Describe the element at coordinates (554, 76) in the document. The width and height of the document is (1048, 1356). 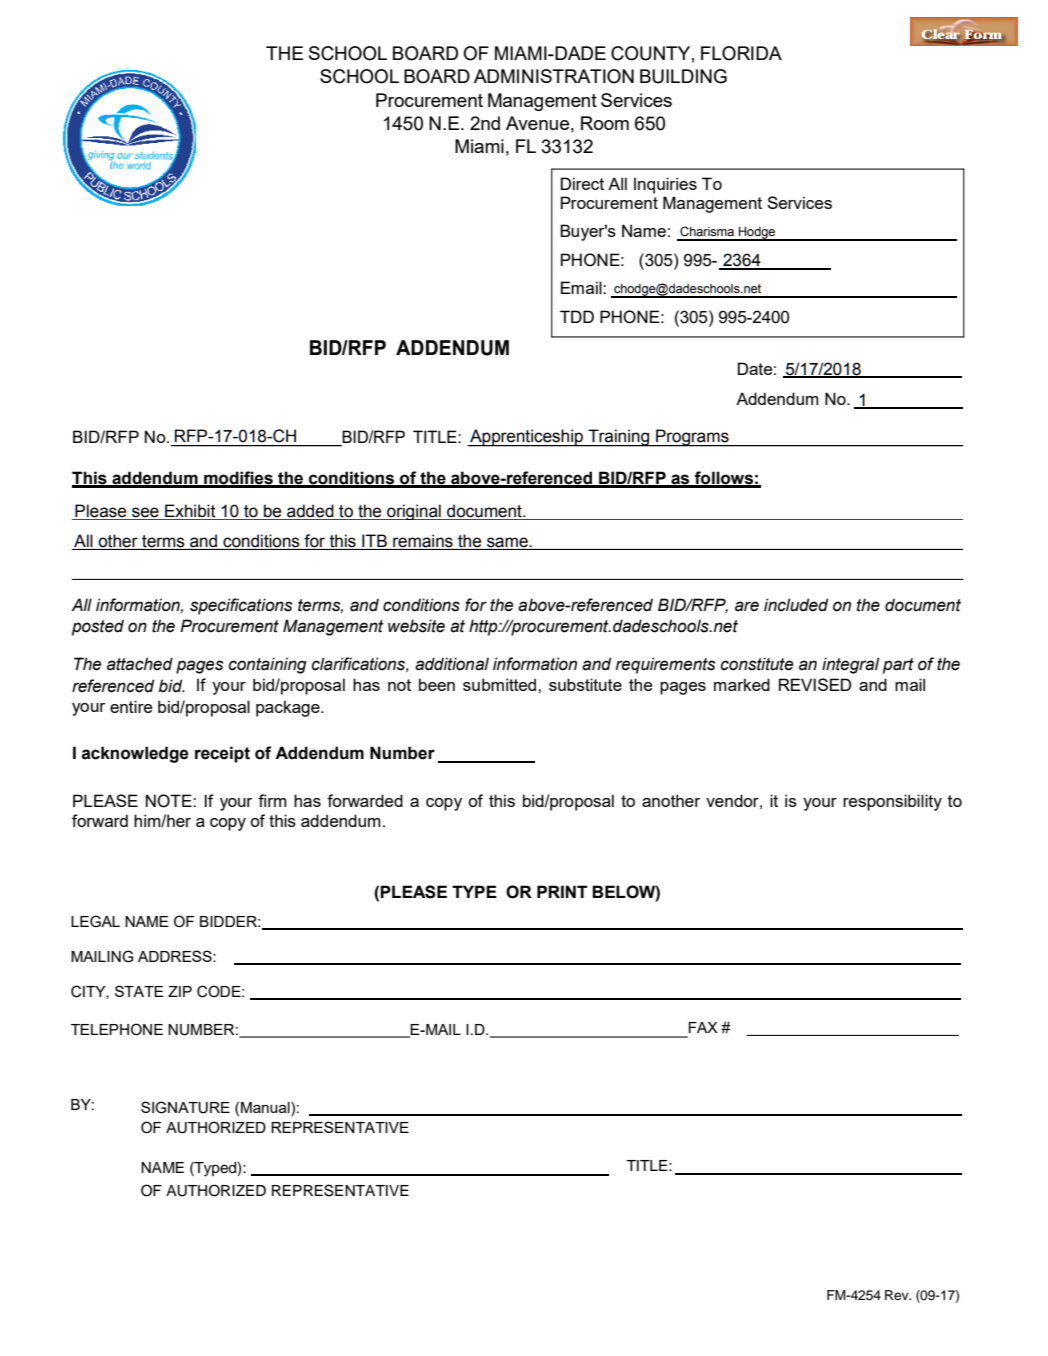
I see `ADMINISTRATION` at that location.
